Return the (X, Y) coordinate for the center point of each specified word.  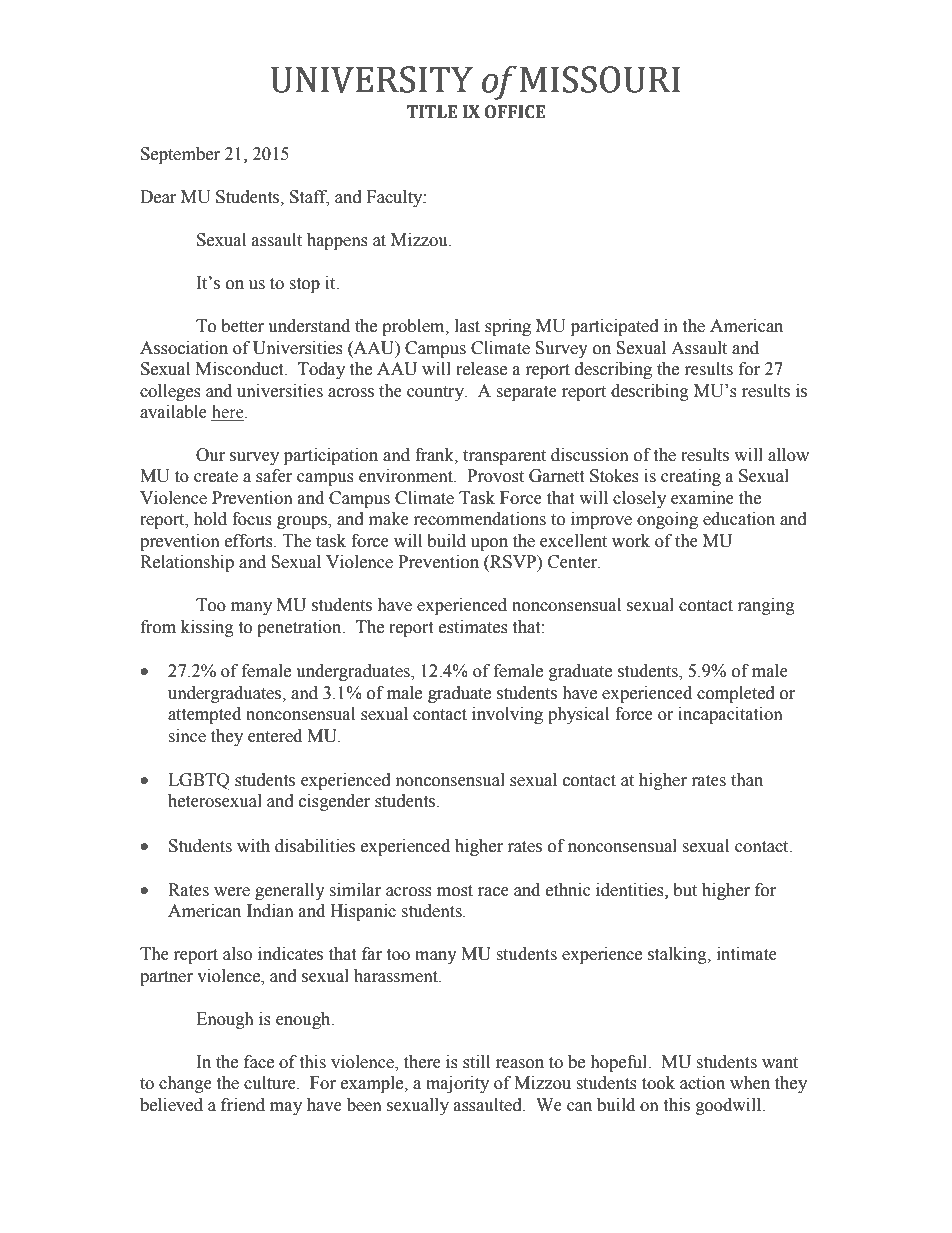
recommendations (480, 519)
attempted (204, 715)
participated (615, 327)
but (685, 890)
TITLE (431, 111)
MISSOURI (600, 79)
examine (702, 498)
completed (736, 694)
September (180, 155)
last (467, 326)
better (242, 326)
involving (507, 715)
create (216, 477)
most (455, 891)
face (259, 1062)
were (232, 892)
